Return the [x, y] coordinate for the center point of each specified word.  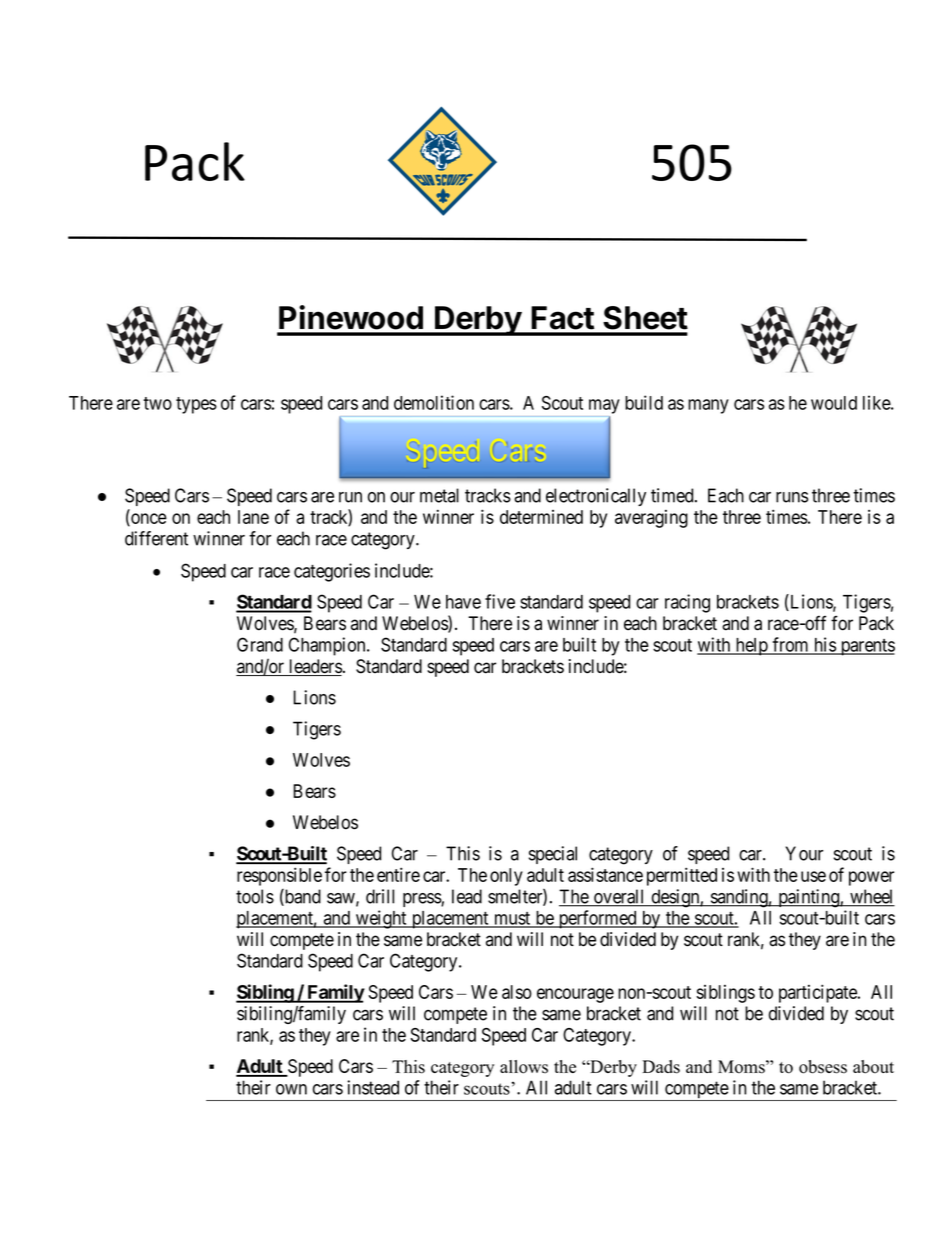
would [834, 403]
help [751, 647]
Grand [260, 644]
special [553, 855]
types [196, 405]
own [291, 1089]
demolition [434, 402]
